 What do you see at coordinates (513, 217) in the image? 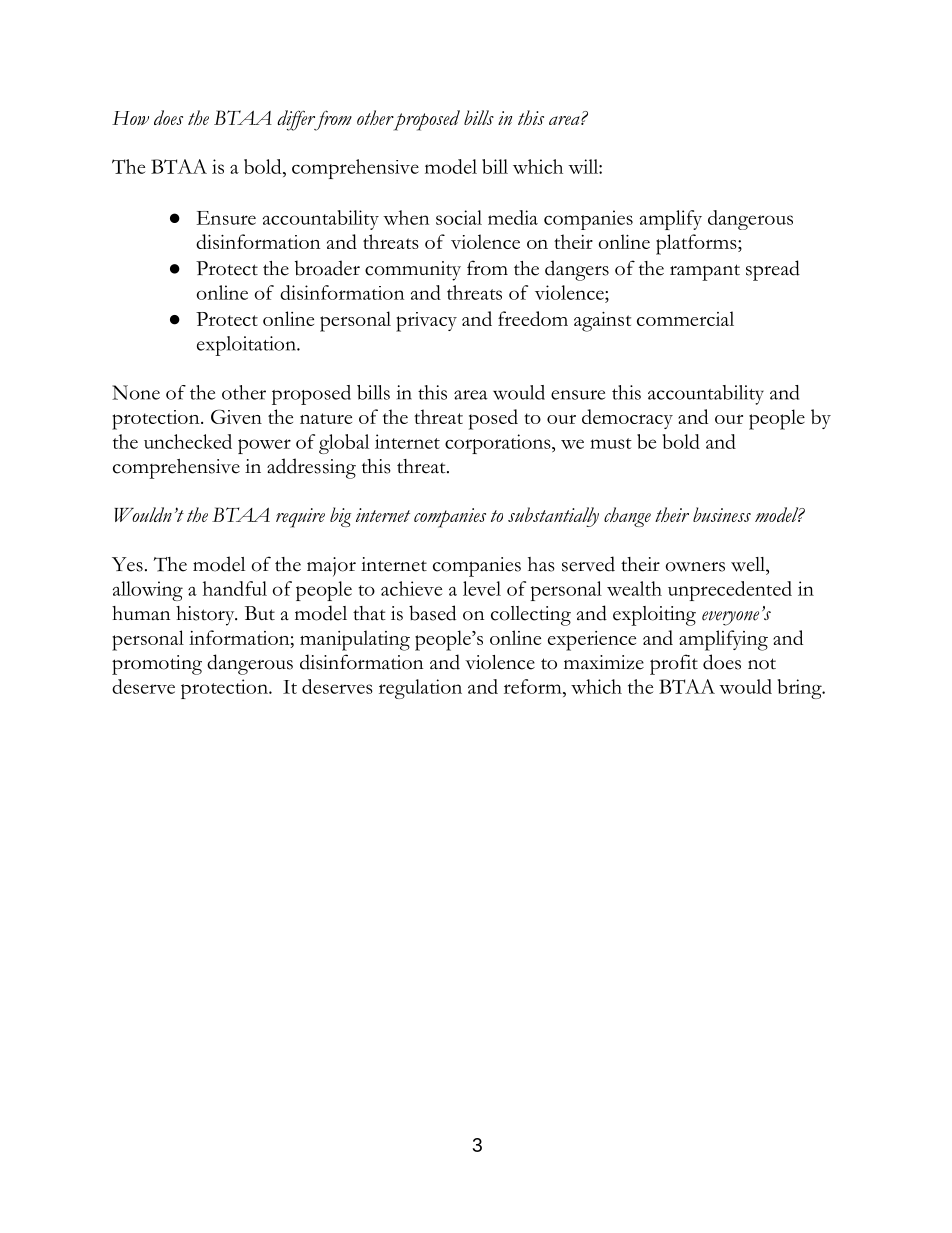
I see `media` at bounding box center [513, 217].
